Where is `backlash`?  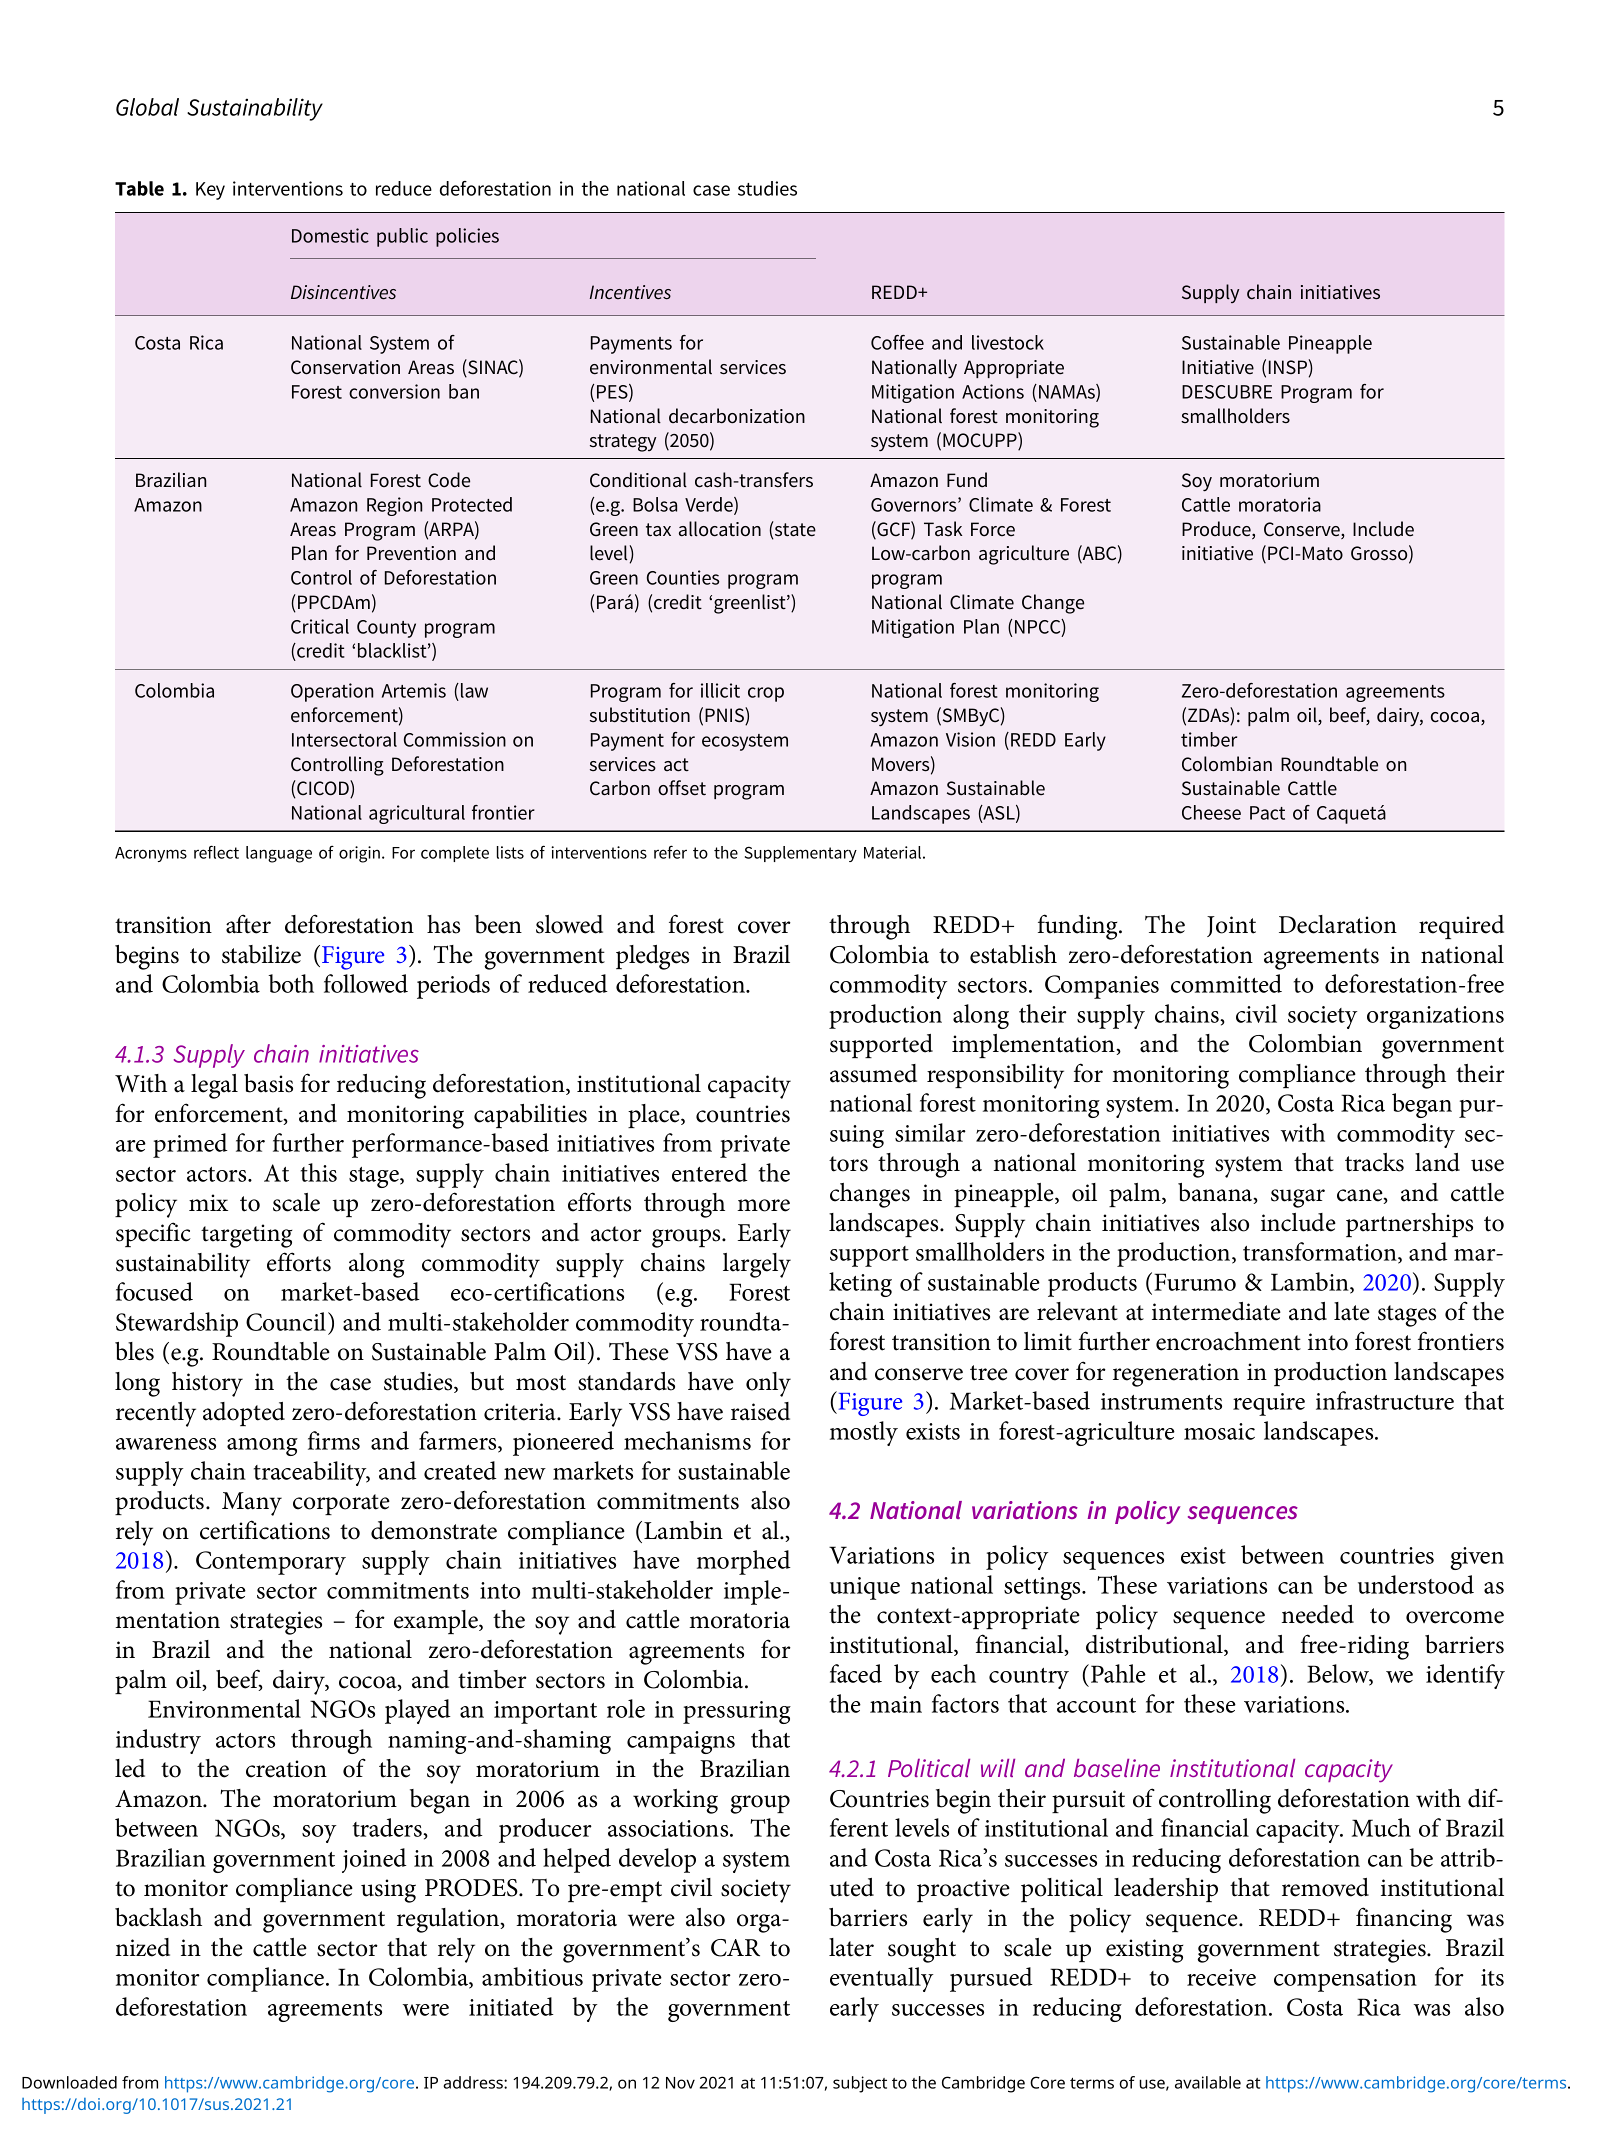 backlash is located at coordinates (158, 1917).
